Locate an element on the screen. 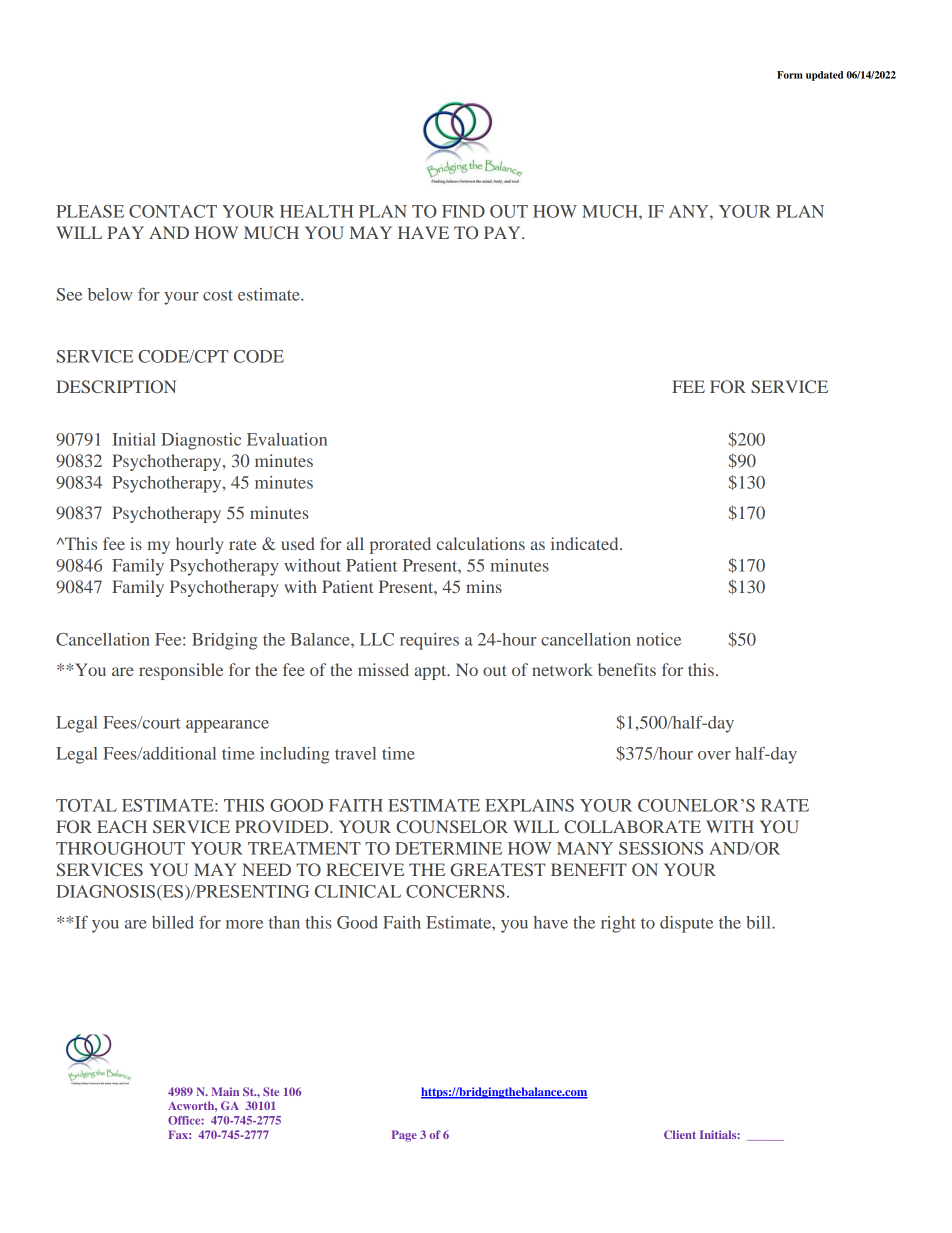 The height and width of the screenshot is (1233, 952). mins is located at coordinates (484, 586).
